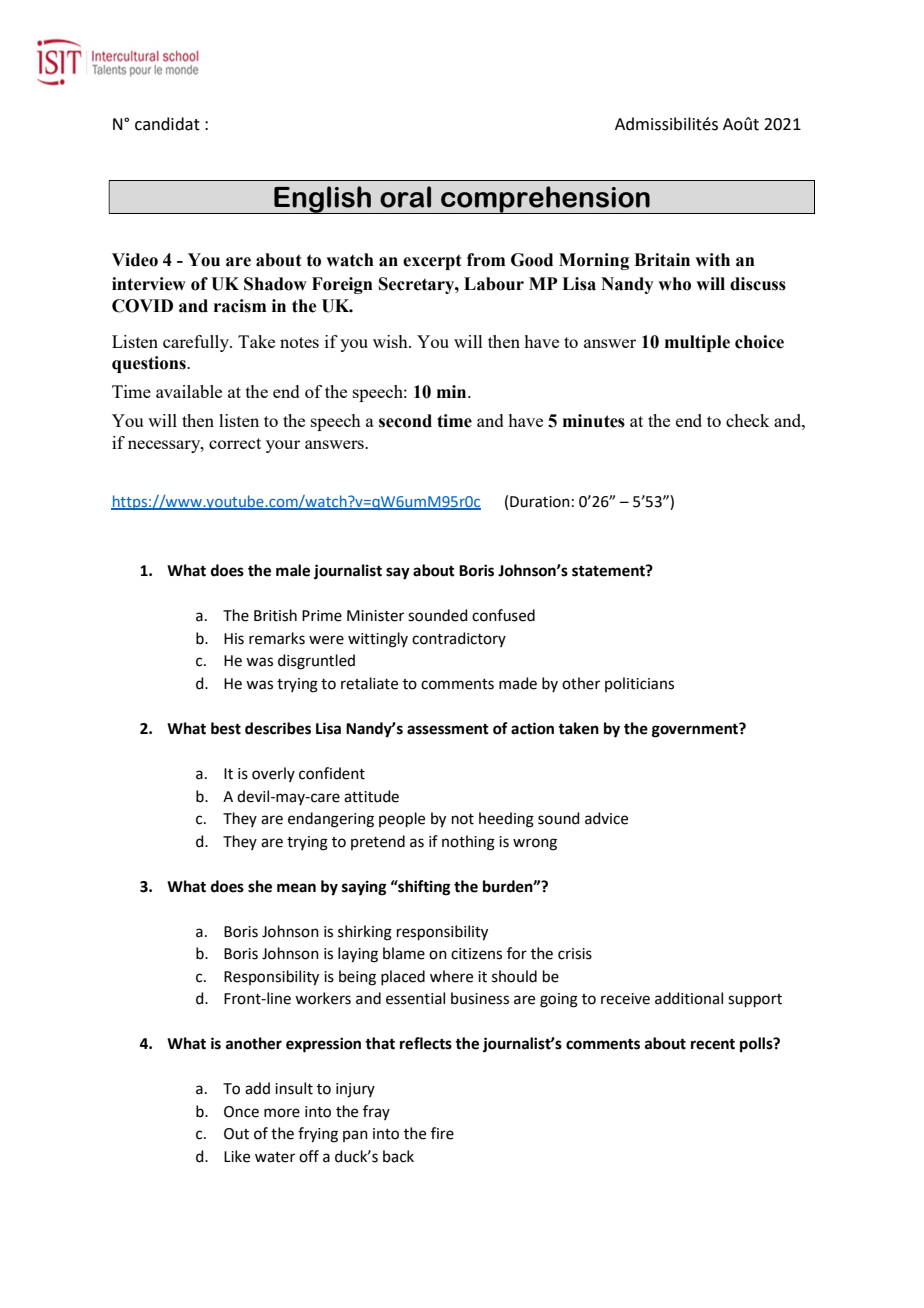  Describe the element at coordinates (260, 886) in the image. I see `she` at that location.
